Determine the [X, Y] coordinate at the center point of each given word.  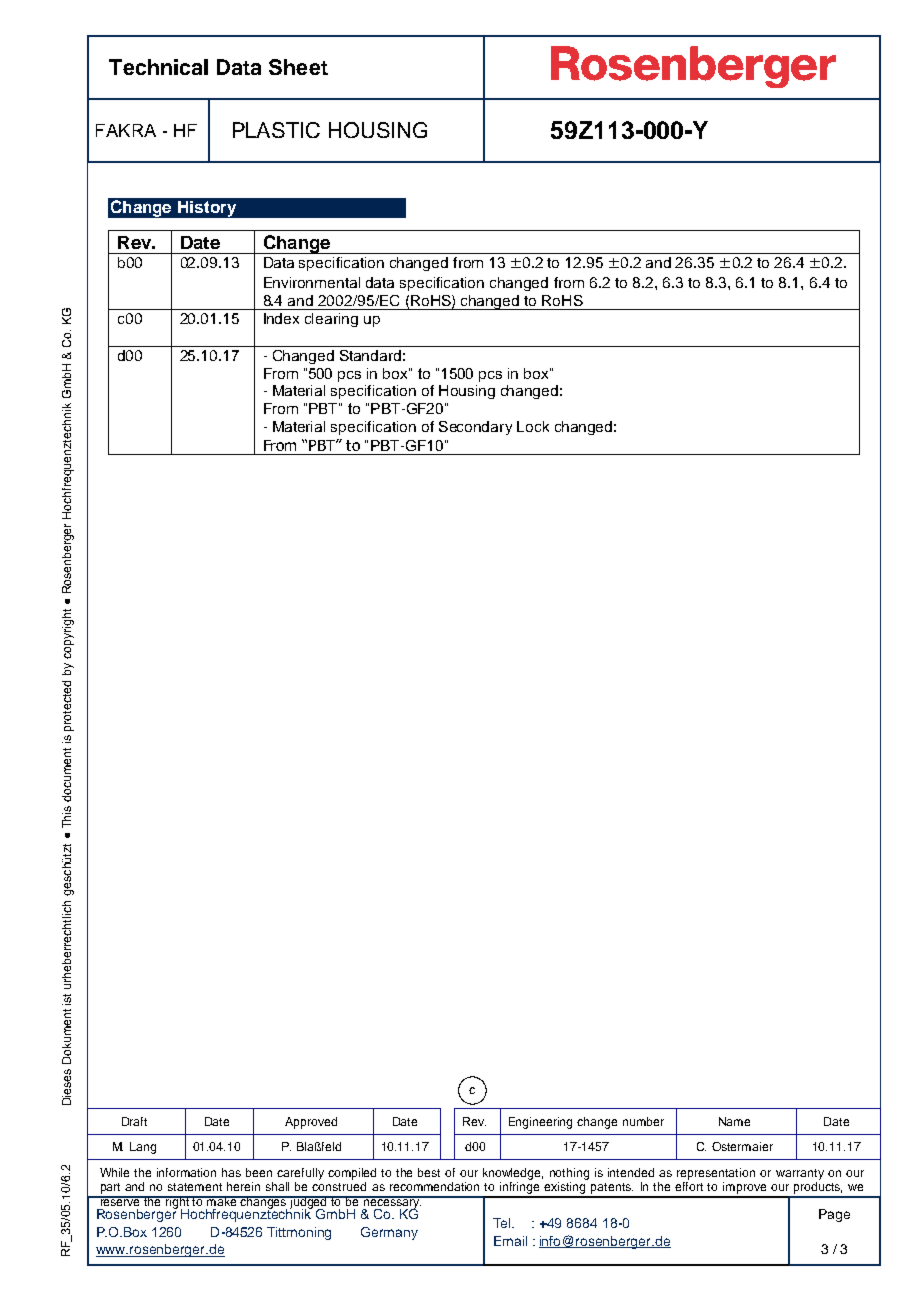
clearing [331, 320]
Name [734, 1121]
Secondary [475, 428]
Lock [533, 426]
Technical [158, 67]
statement [195, 1187]
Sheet [298, 67]
